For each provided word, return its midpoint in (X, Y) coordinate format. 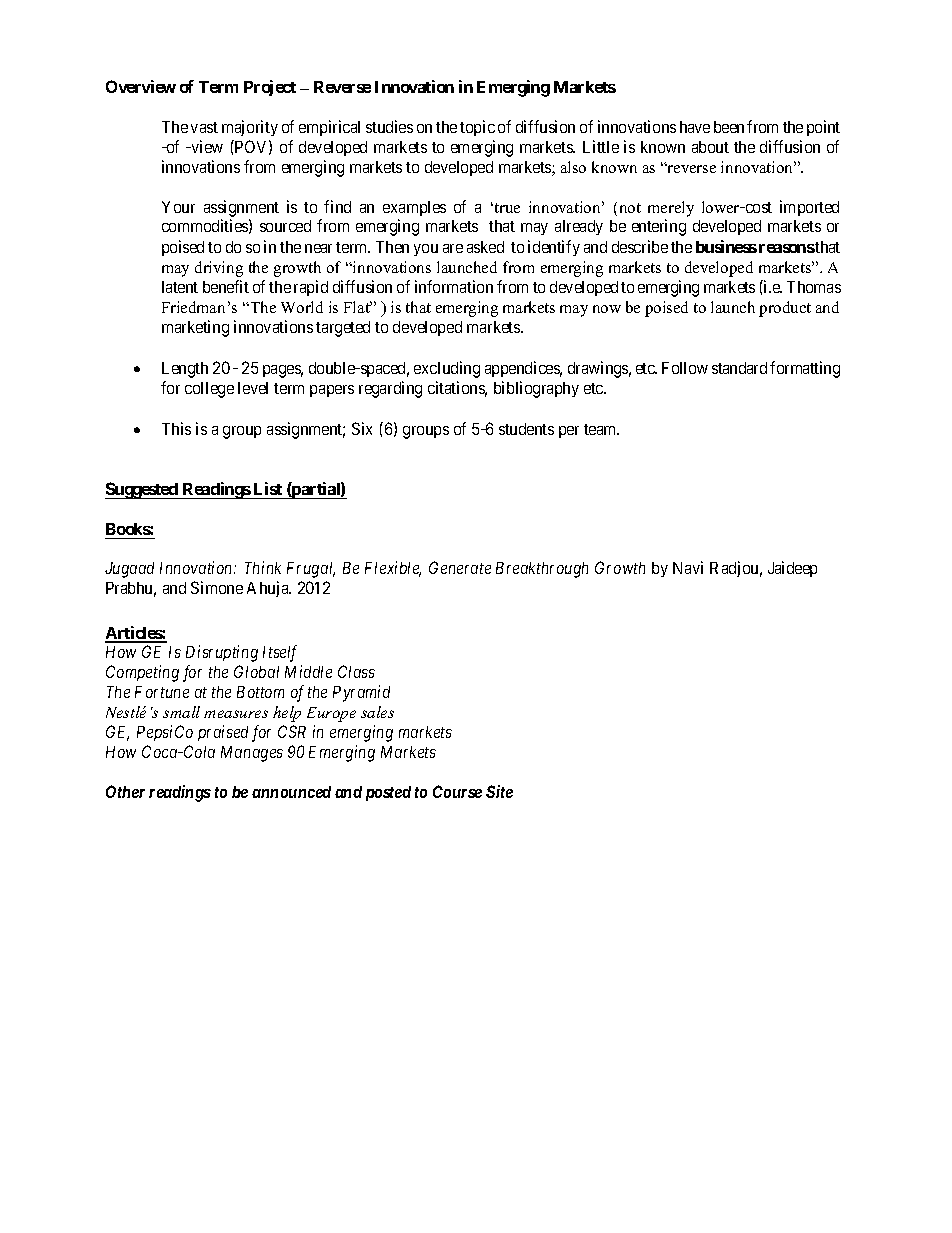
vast (204, 127)
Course (457, 791)
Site (499, 791)
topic (477, 128)
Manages (252, 754)
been (729, 127)
